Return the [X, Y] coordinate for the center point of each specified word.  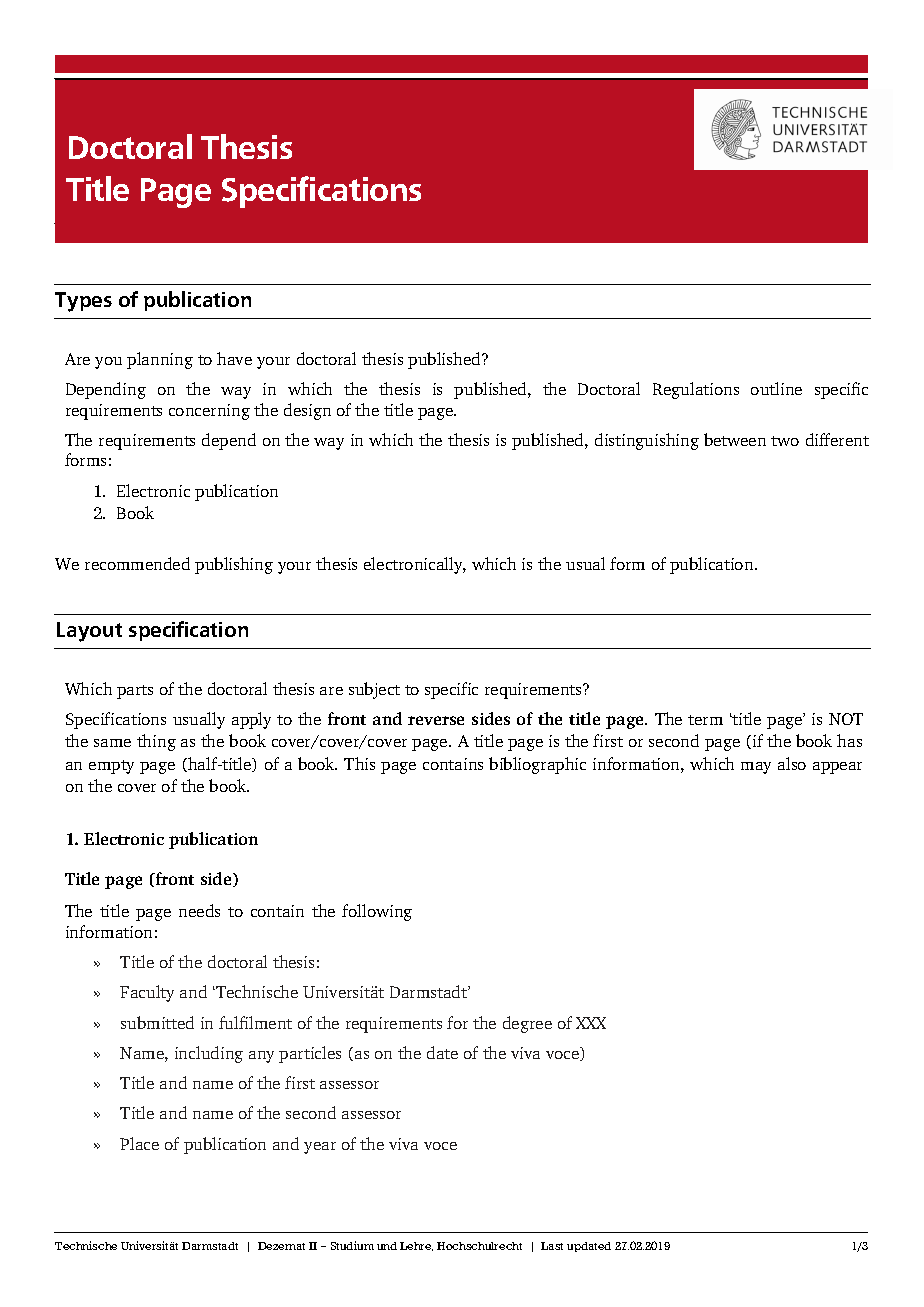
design [307, 411]
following [377, 912]
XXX [591, 1023]
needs [199, 910]
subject [374, 690]
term [705, 720]
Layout [89, 632]
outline [776, 388]
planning [160, 360]
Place [139, 1143]
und [387, 1246]
